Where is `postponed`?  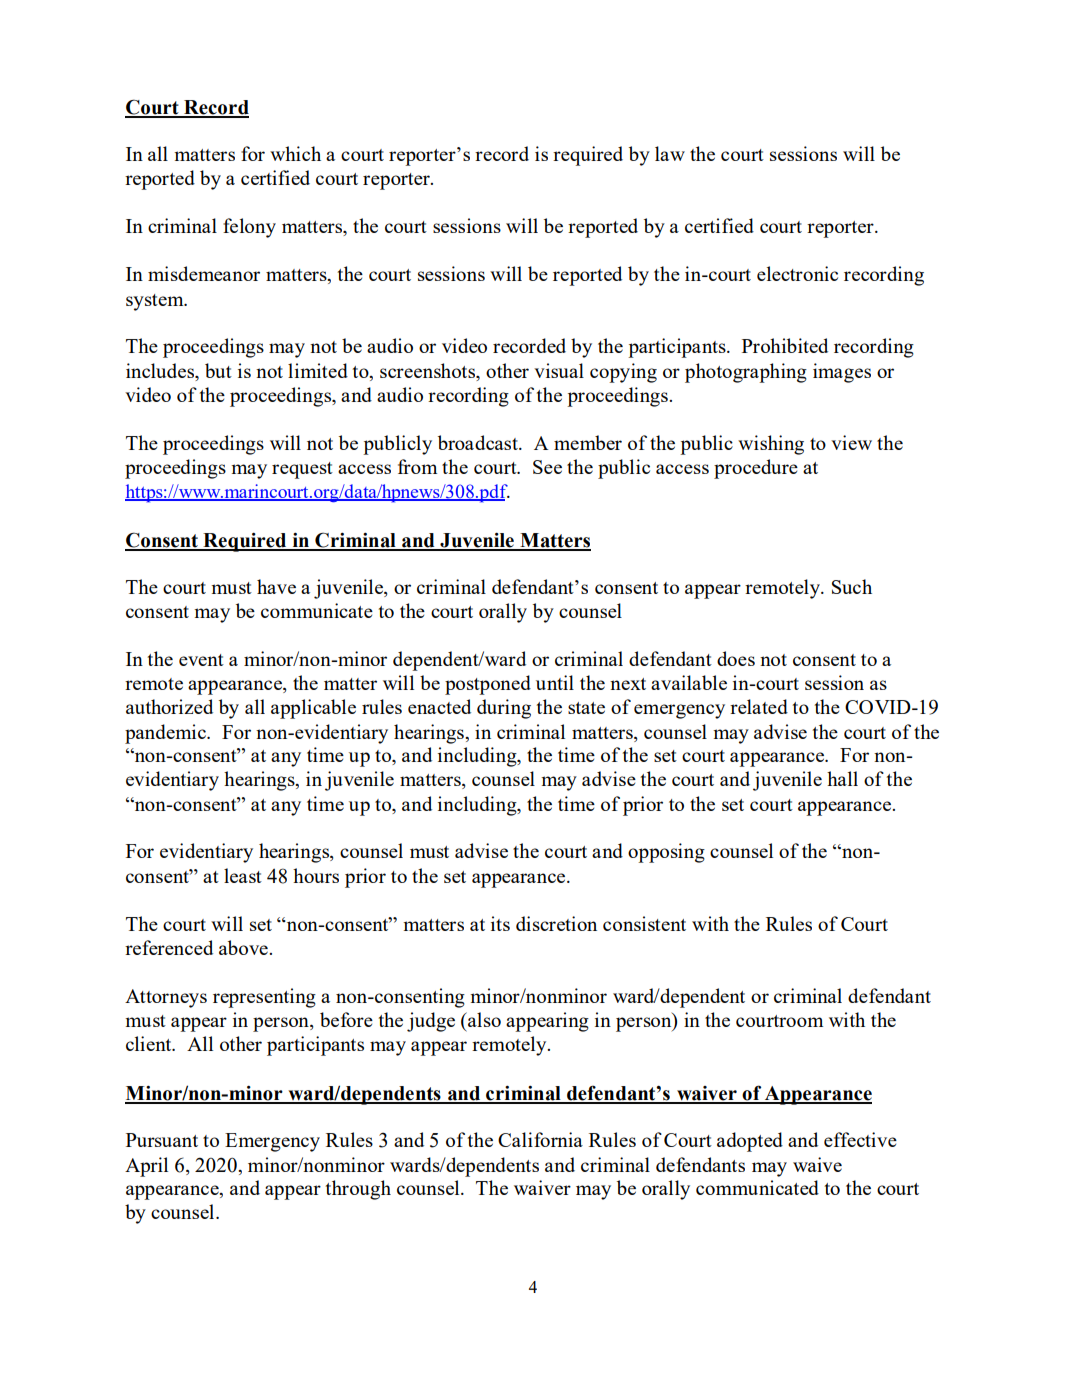 postponed is located at coordinates (488, 685).
